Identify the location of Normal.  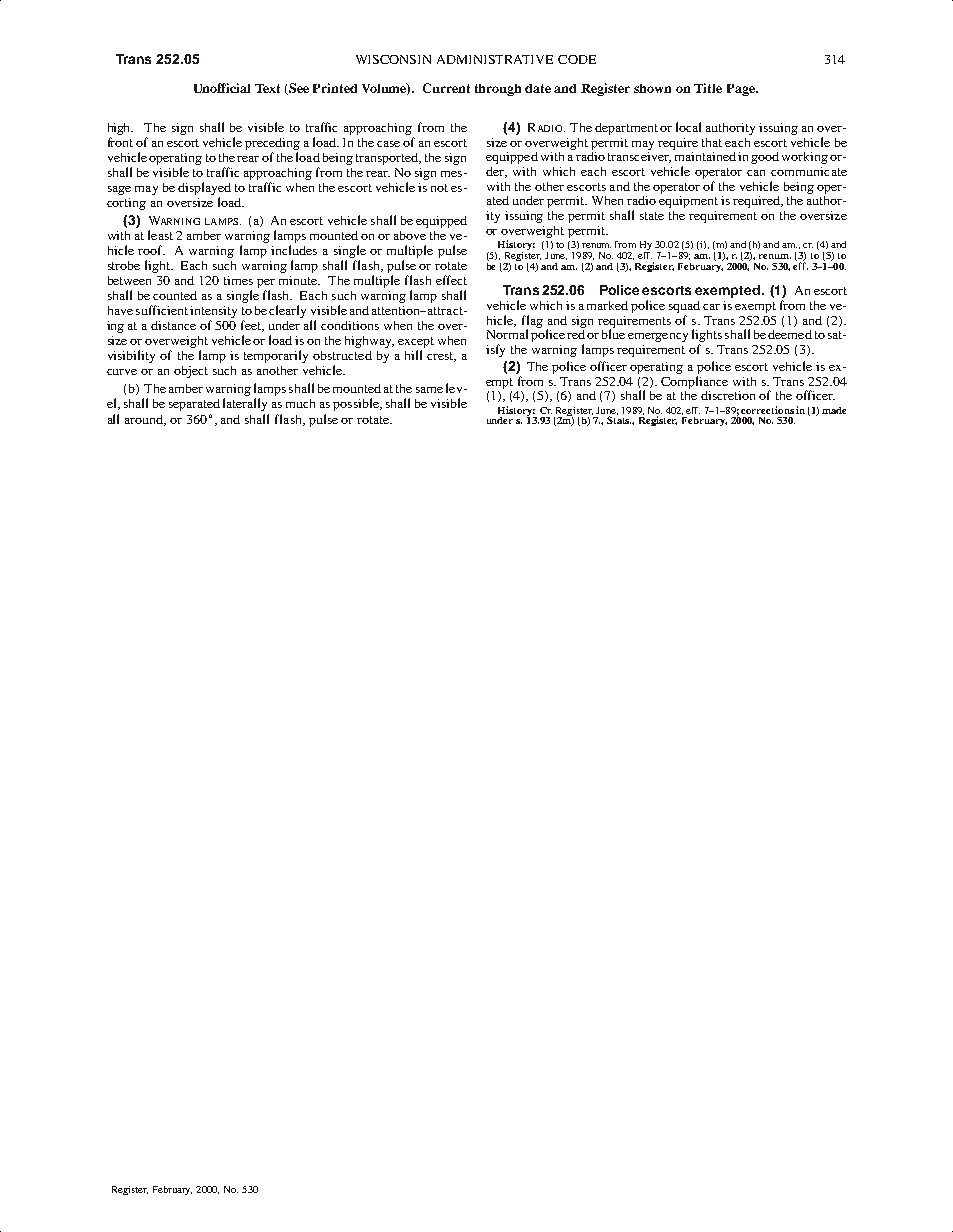
(507, 334).
